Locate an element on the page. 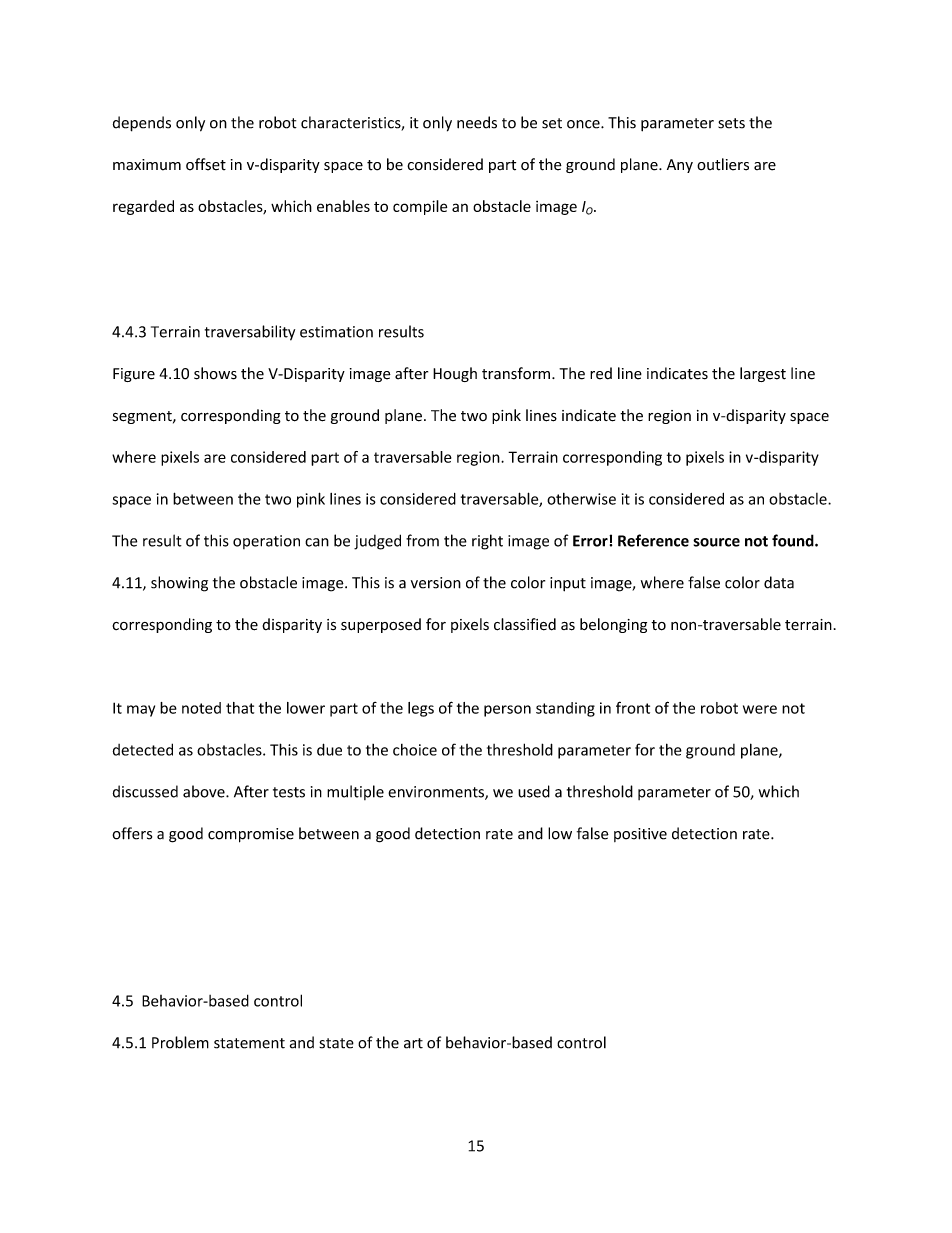 This document has height=1233, width=952. compromise is located at coordinates (251, 835).
